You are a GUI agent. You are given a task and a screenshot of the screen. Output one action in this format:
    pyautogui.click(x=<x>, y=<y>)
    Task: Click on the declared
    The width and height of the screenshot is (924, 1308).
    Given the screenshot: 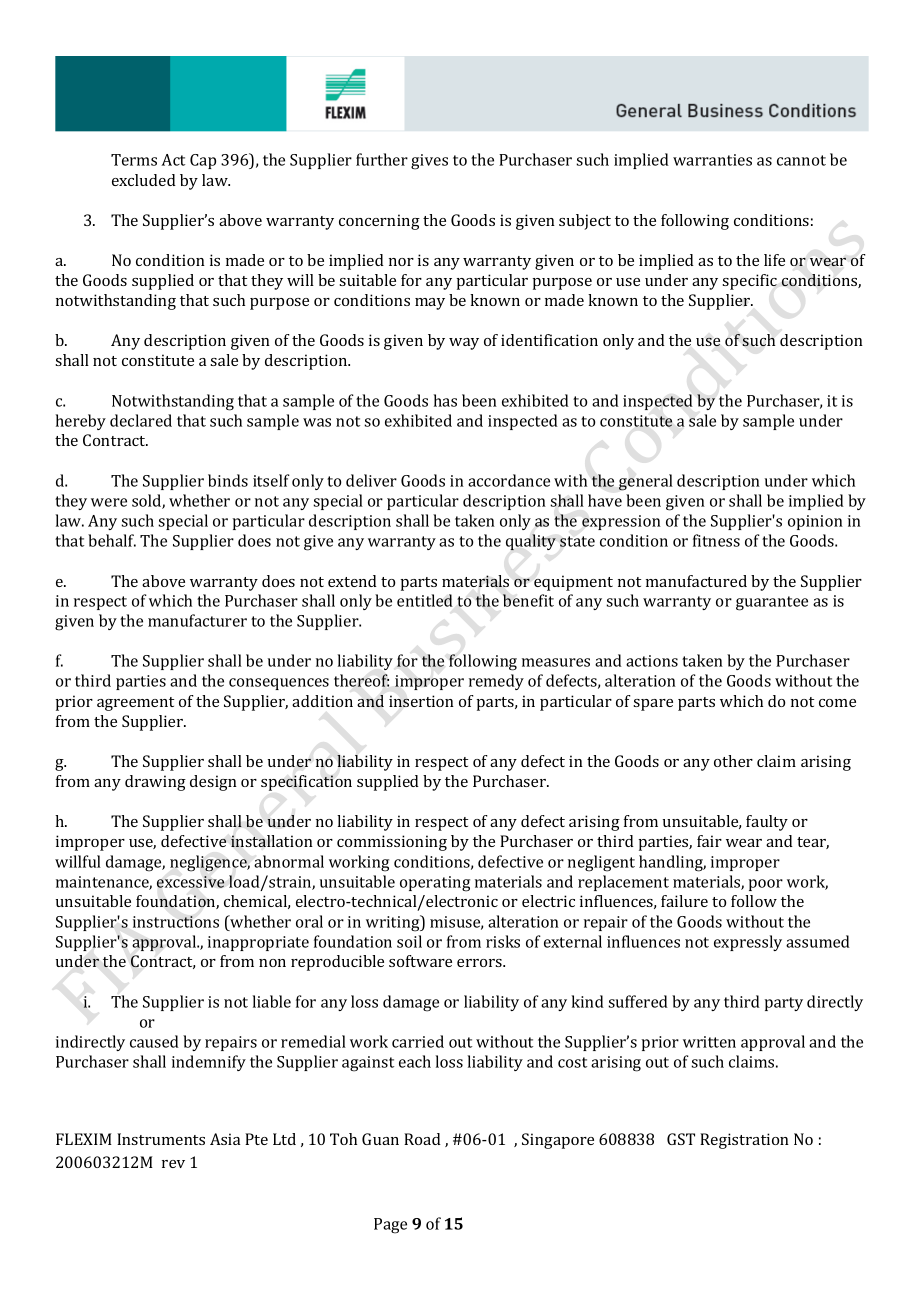 What is the action you would take?
    pyautogui.click(x=141, y=420)
